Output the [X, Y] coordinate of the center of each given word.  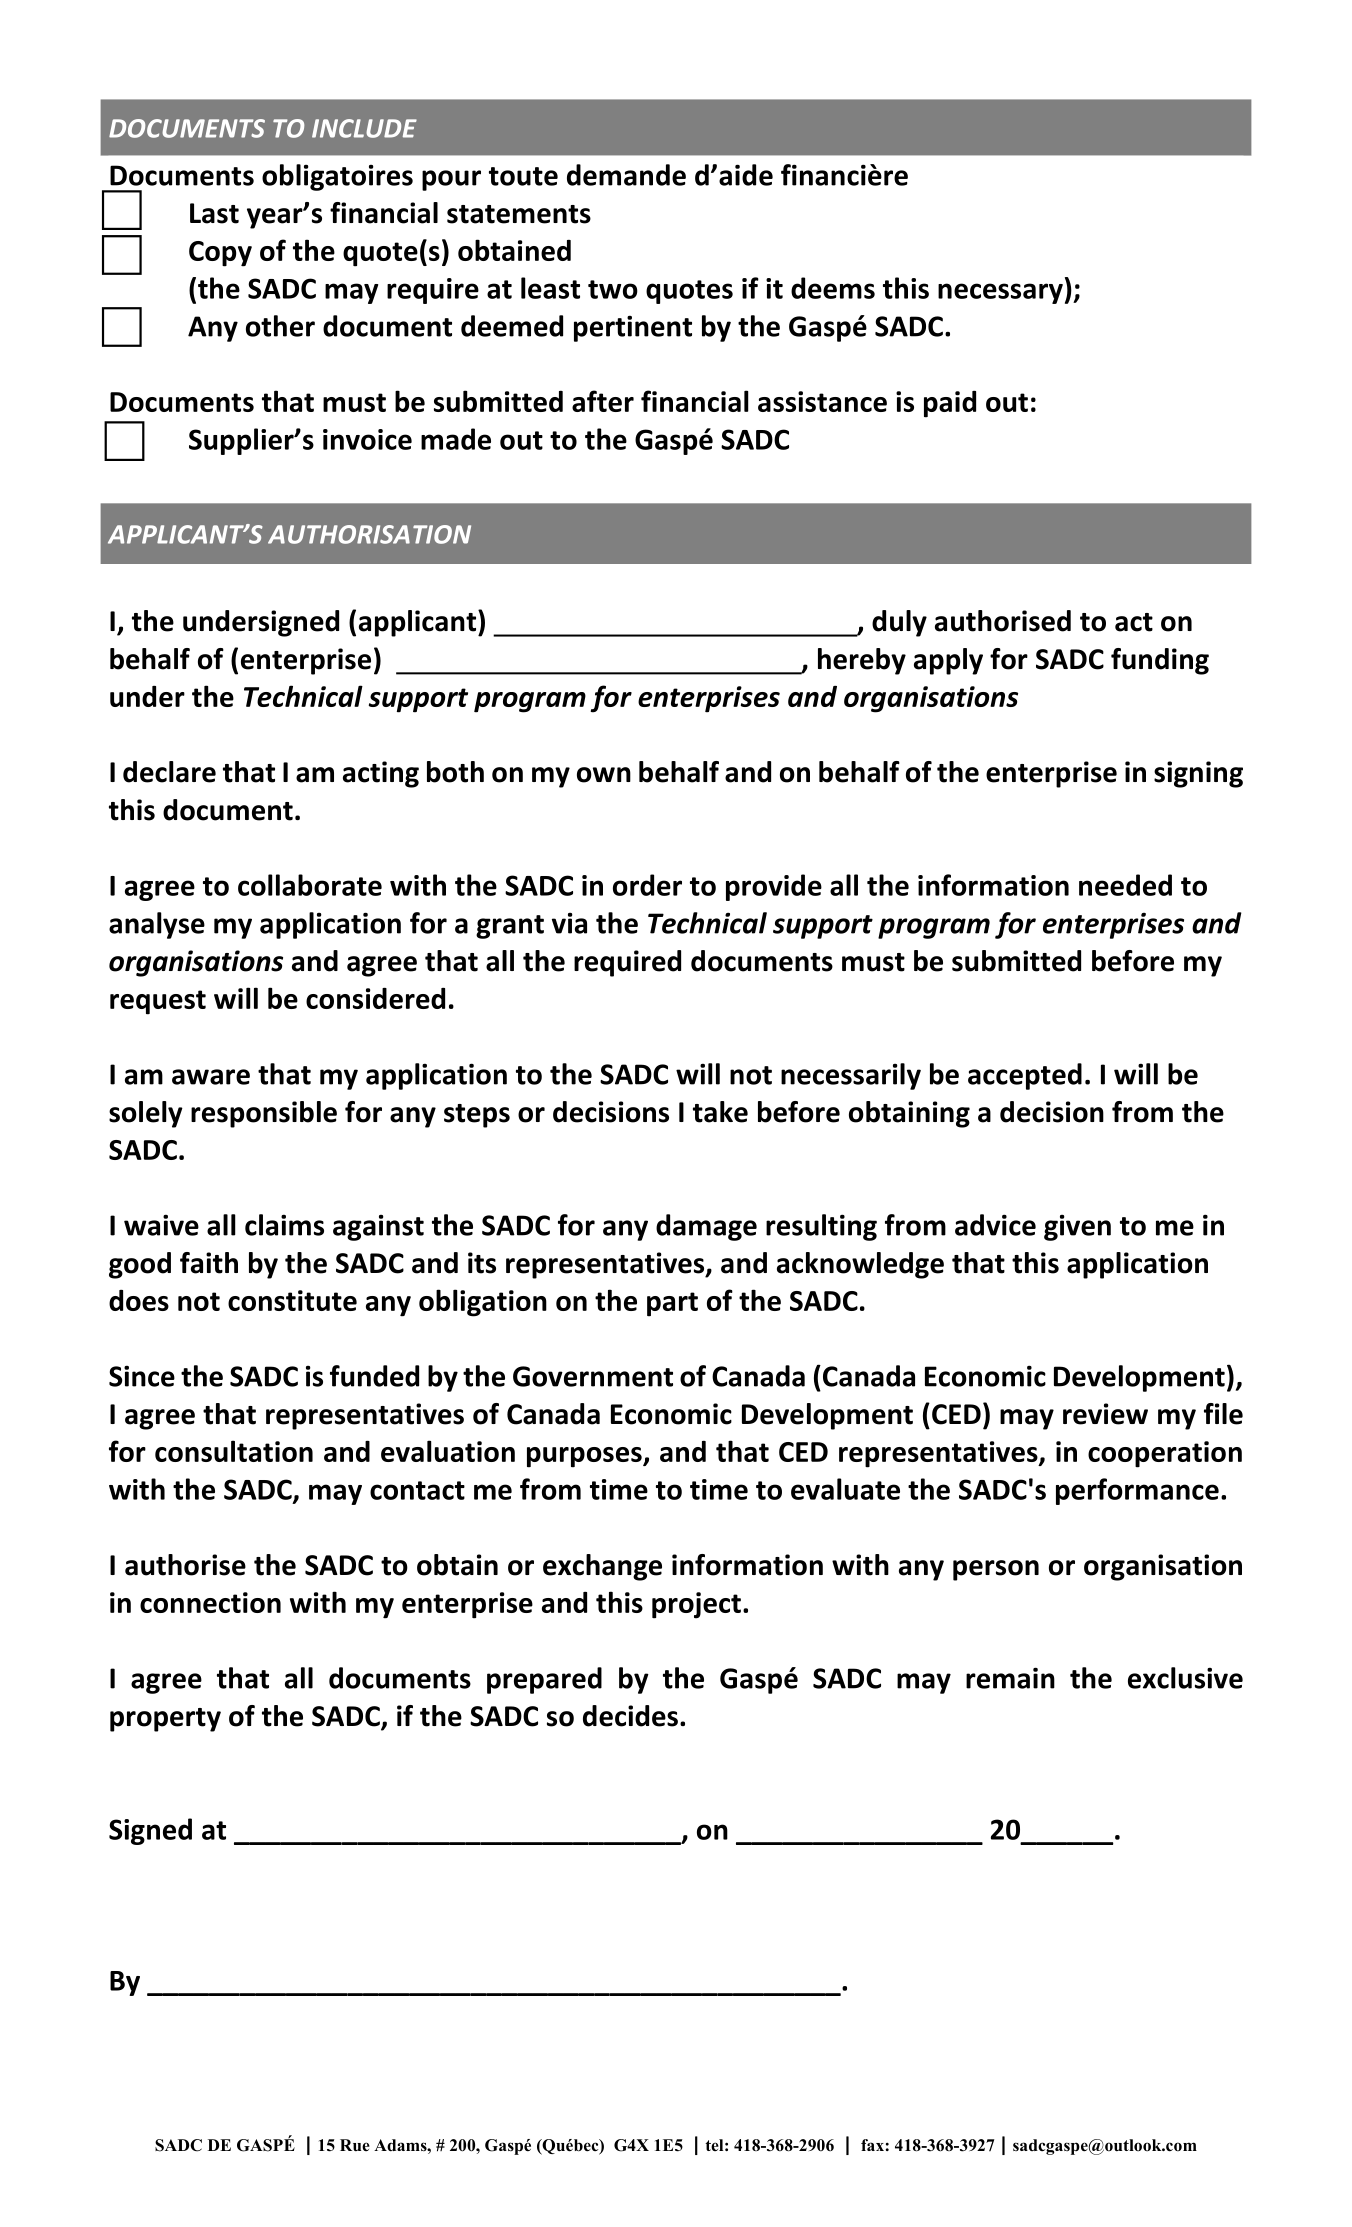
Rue [355, 2145]
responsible [264, 1114]
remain [1010, 1678]
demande [626, 175]
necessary [1000, 293]
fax [872, 2145]
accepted [1025, 1076]
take [720, 1112]
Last [214, 213]
